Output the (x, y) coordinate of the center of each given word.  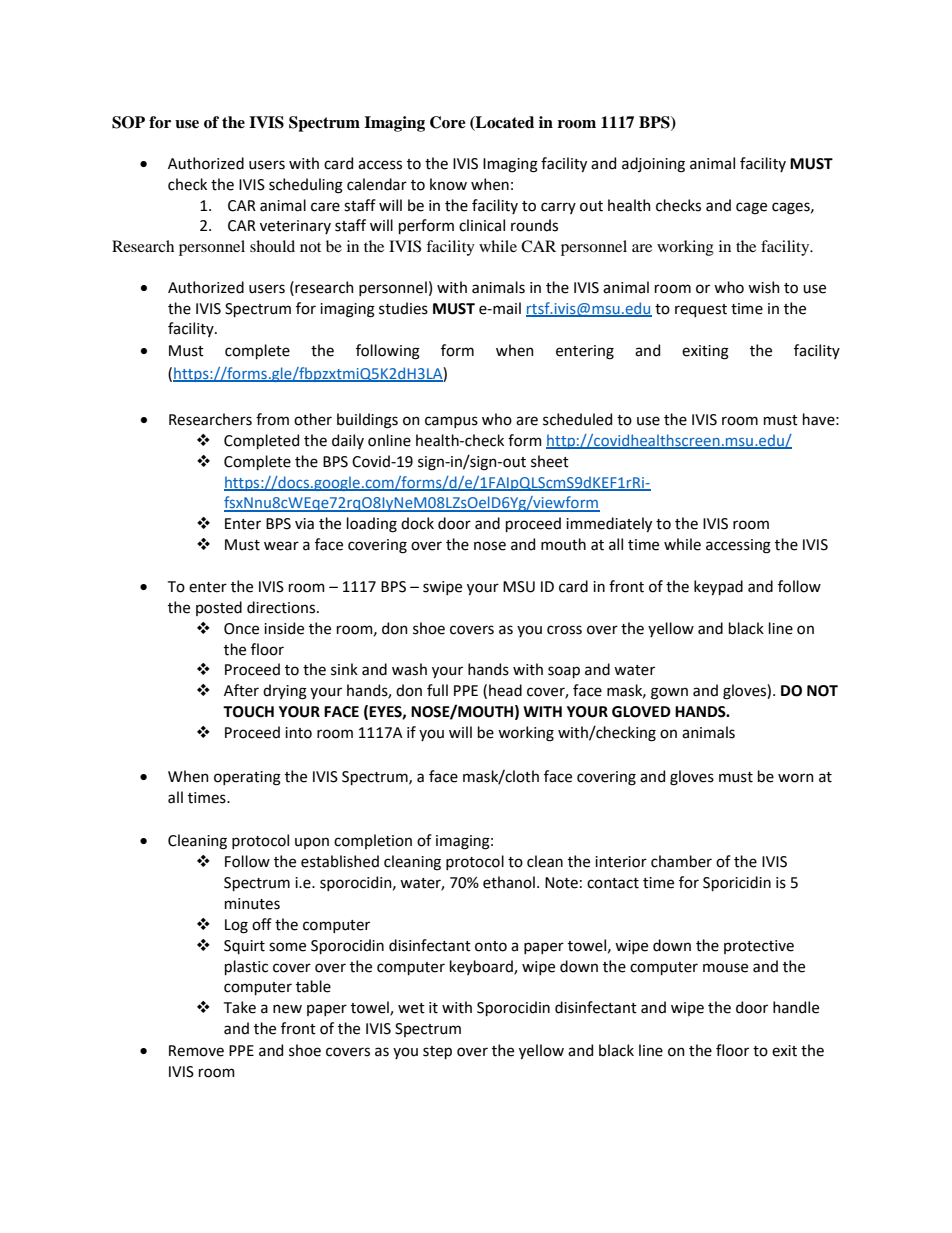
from (272, 419)
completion (373, 841)
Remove (196, 1051)
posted (219, 608)
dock (417, 523)
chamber (681, 861)
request (701, 310)
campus (451, 422)
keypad (718, 587)
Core (448, 122)
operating (247, 778)
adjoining (653, 165)
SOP (128, 122)
